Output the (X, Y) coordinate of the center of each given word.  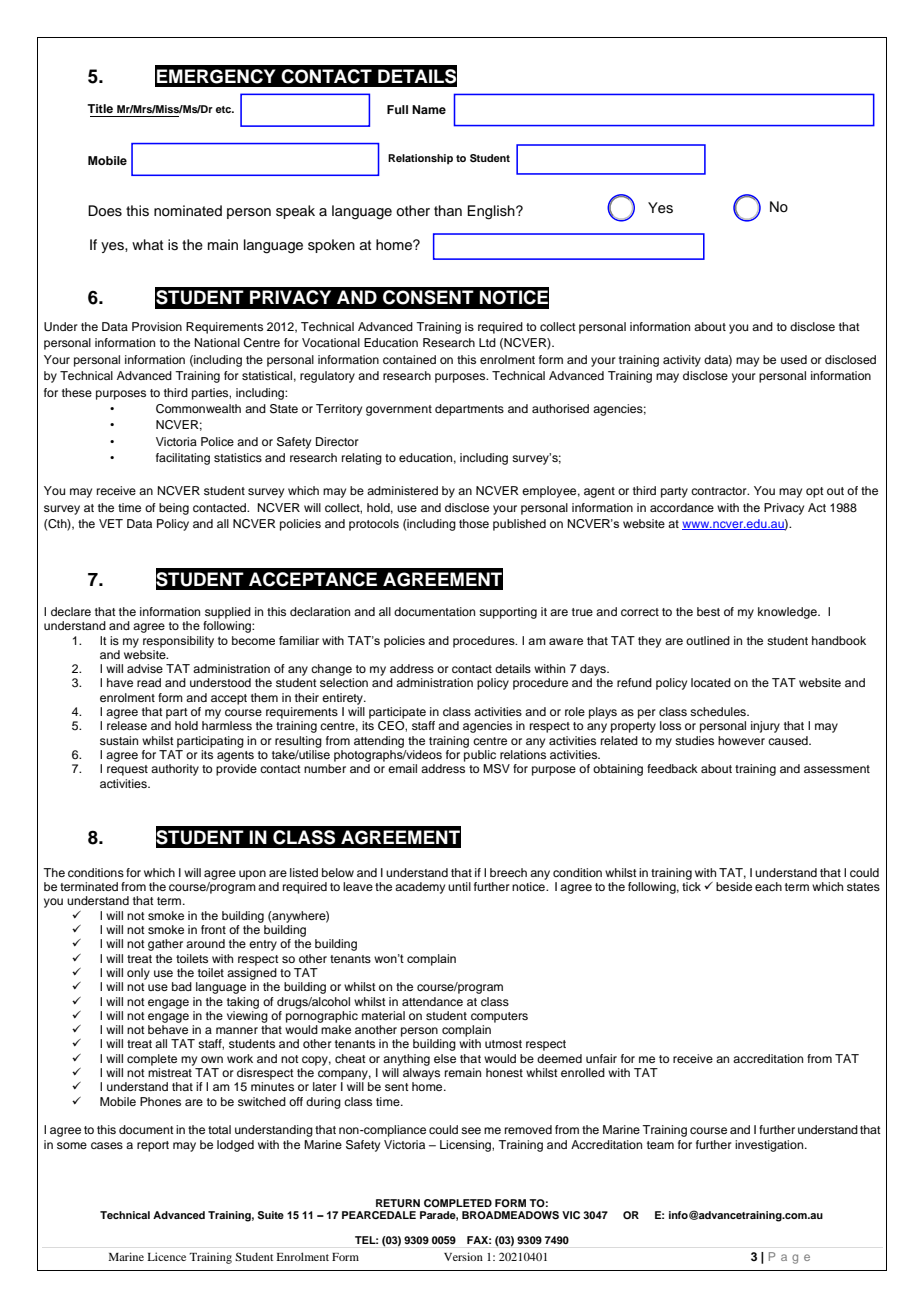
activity (682, 361)
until (459, 886)
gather (165, 945)
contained (409, 359)
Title (100, 108)
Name (429, 109)
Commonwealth (198, 409)
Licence (166, 1256)
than (448, 210)
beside (734, 886)
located (711, 682)
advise (145, 668)
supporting (508, 613)
